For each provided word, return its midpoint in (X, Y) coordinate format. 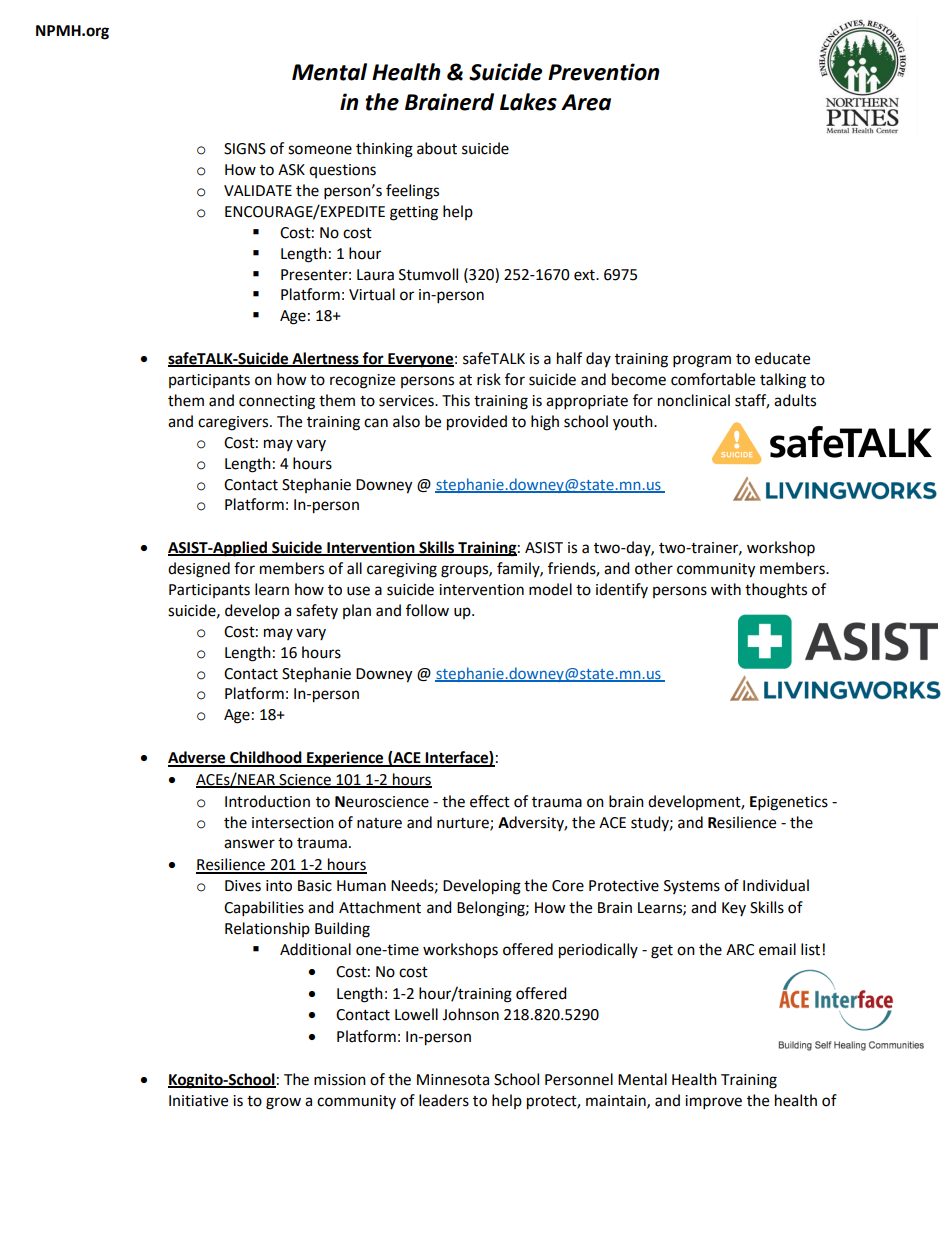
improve (713, 1102)
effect (490, 801)
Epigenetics (789, 803)
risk (489, 379)
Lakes (528, 102)
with (726, 589)
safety (317, 611)
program (702, 361)
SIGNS (245, 149)
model (550, 589)
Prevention (604, 72)
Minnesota (453, 1080)
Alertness (325, 359)
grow (283, 1103)
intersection (293, 823)
